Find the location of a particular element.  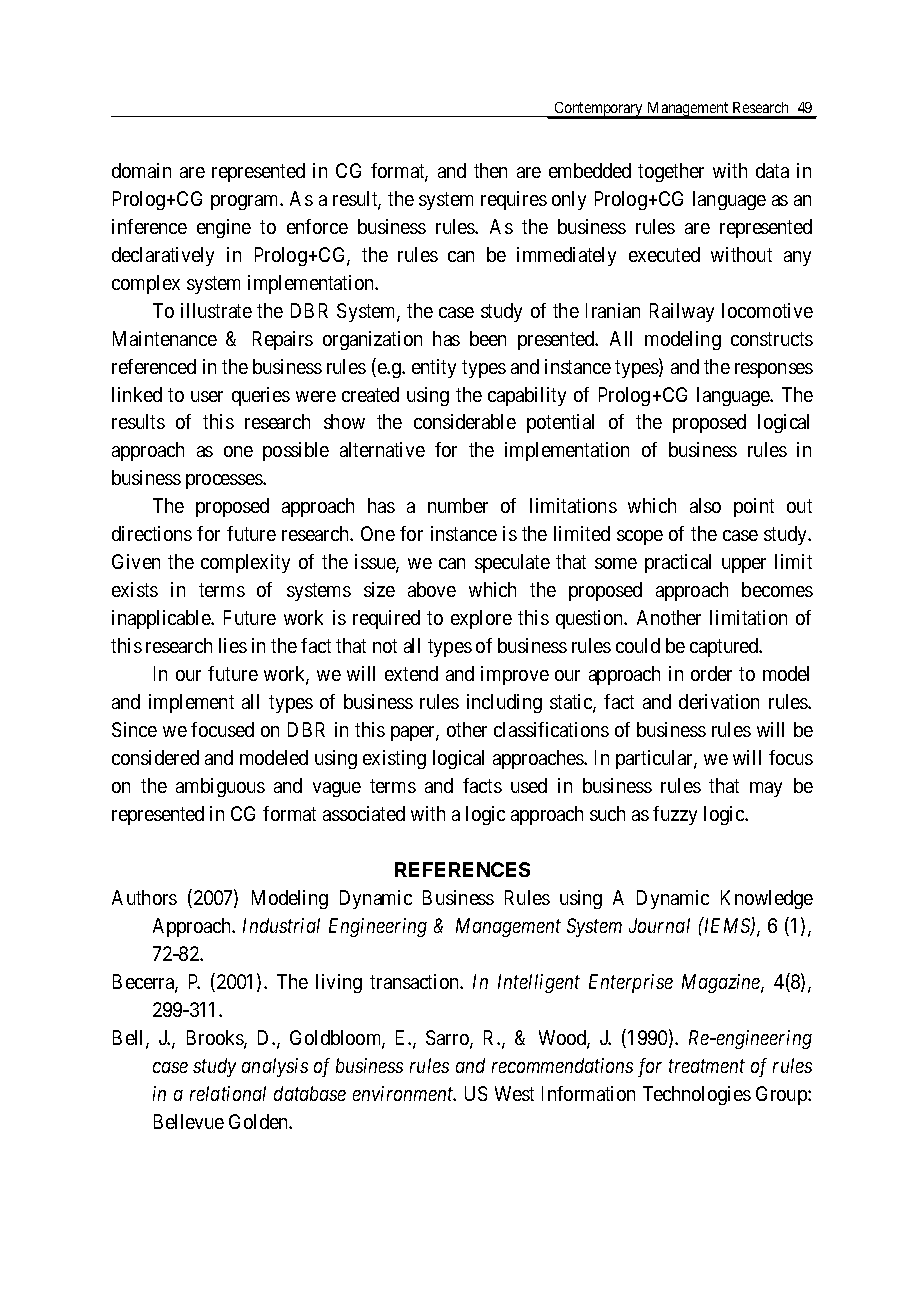

relational is located at coordinates (228, 1093).
